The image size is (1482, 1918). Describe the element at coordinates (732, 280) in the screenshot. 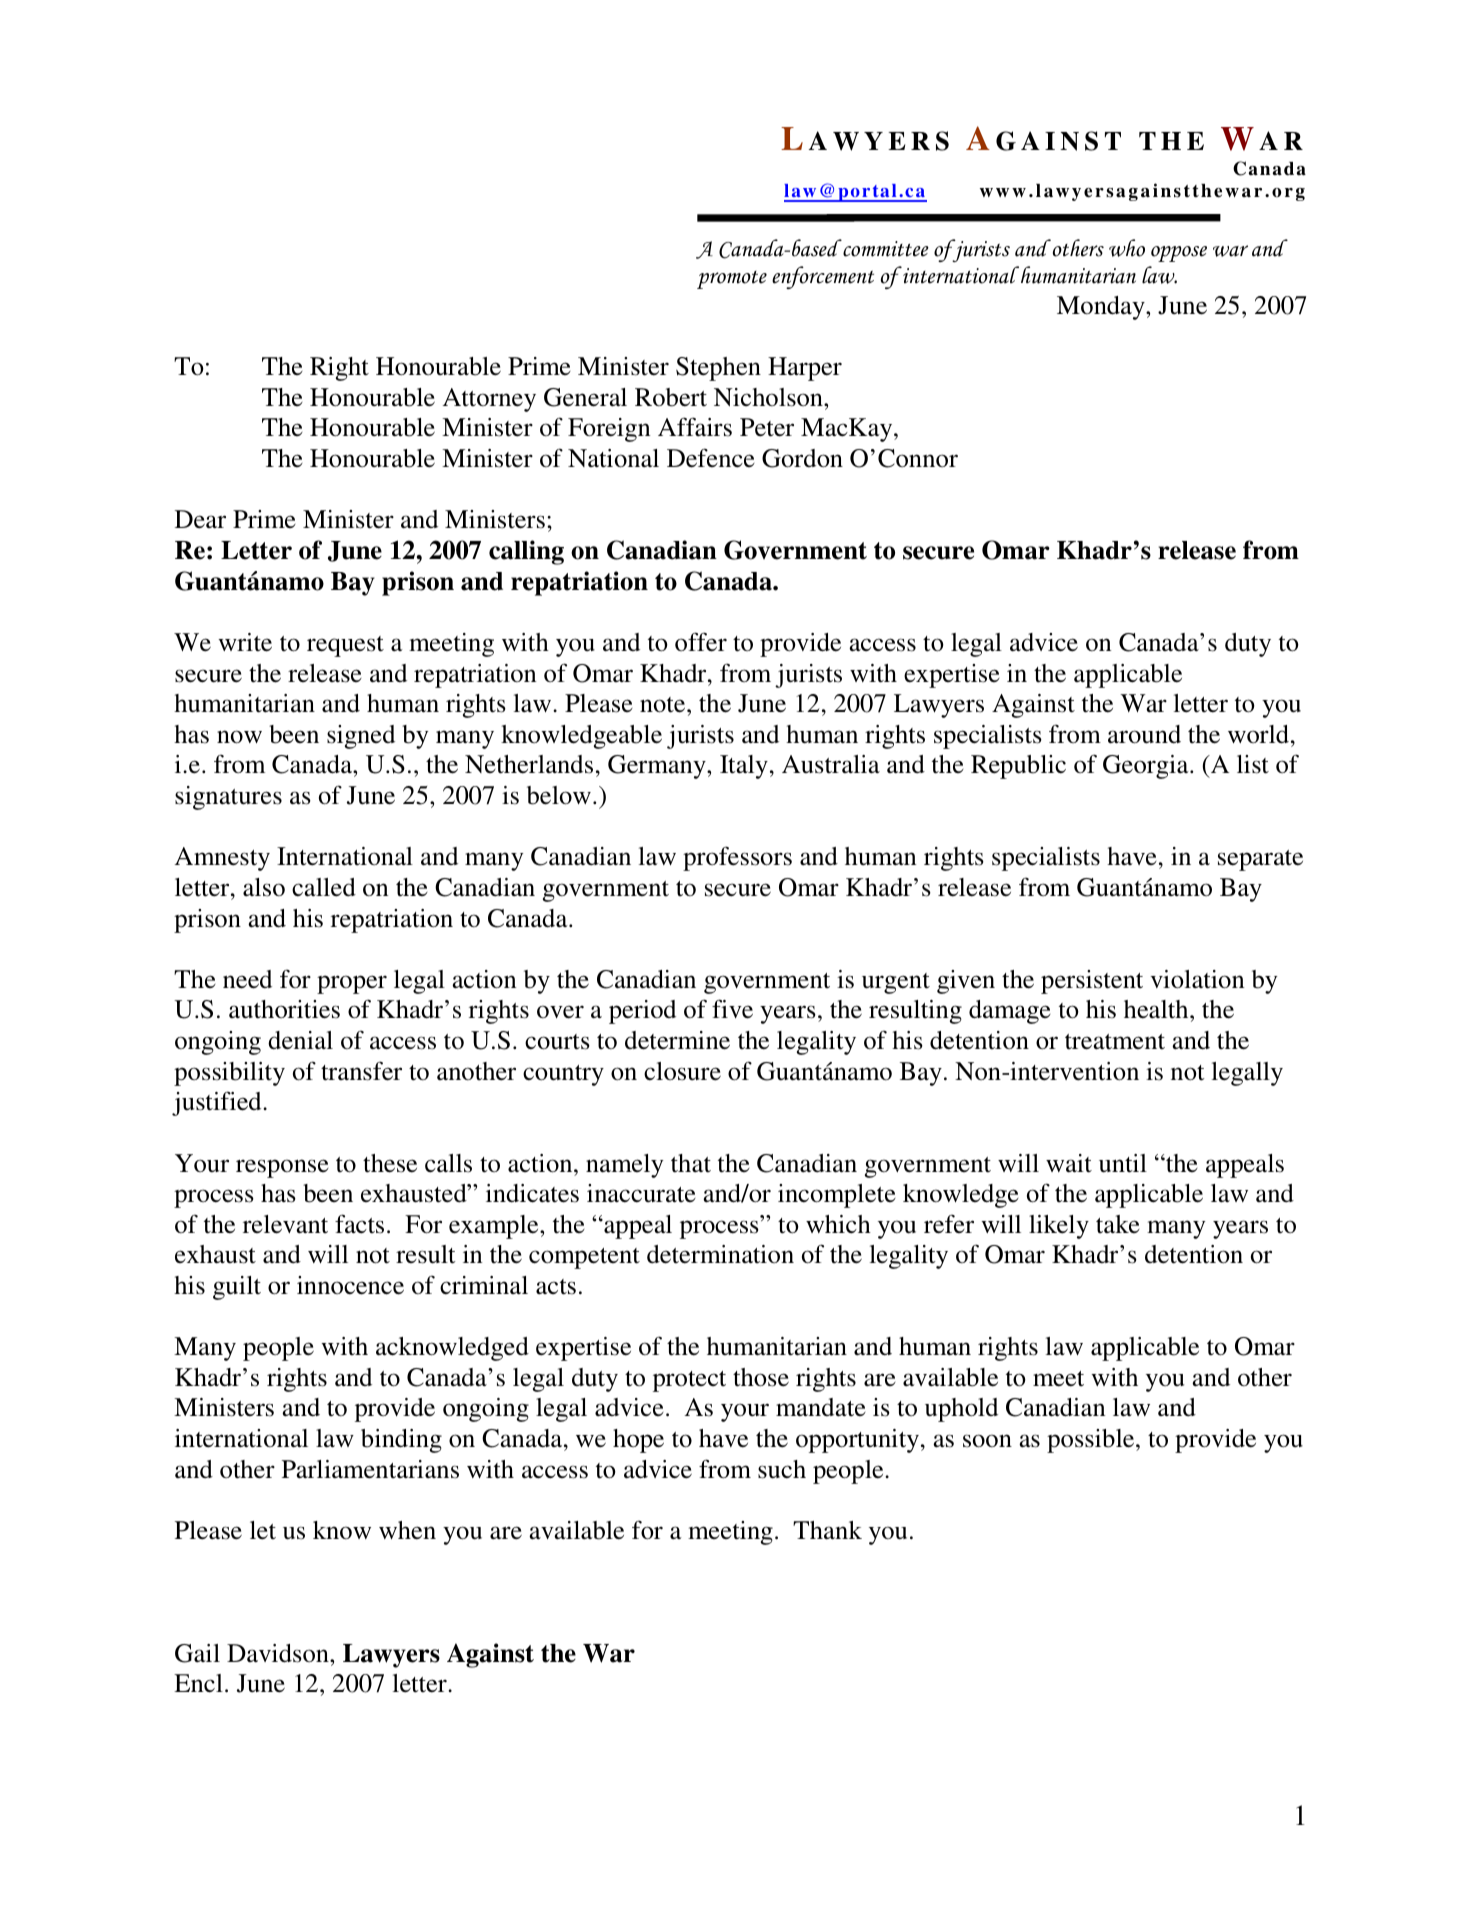

I see `promote` at that location.
